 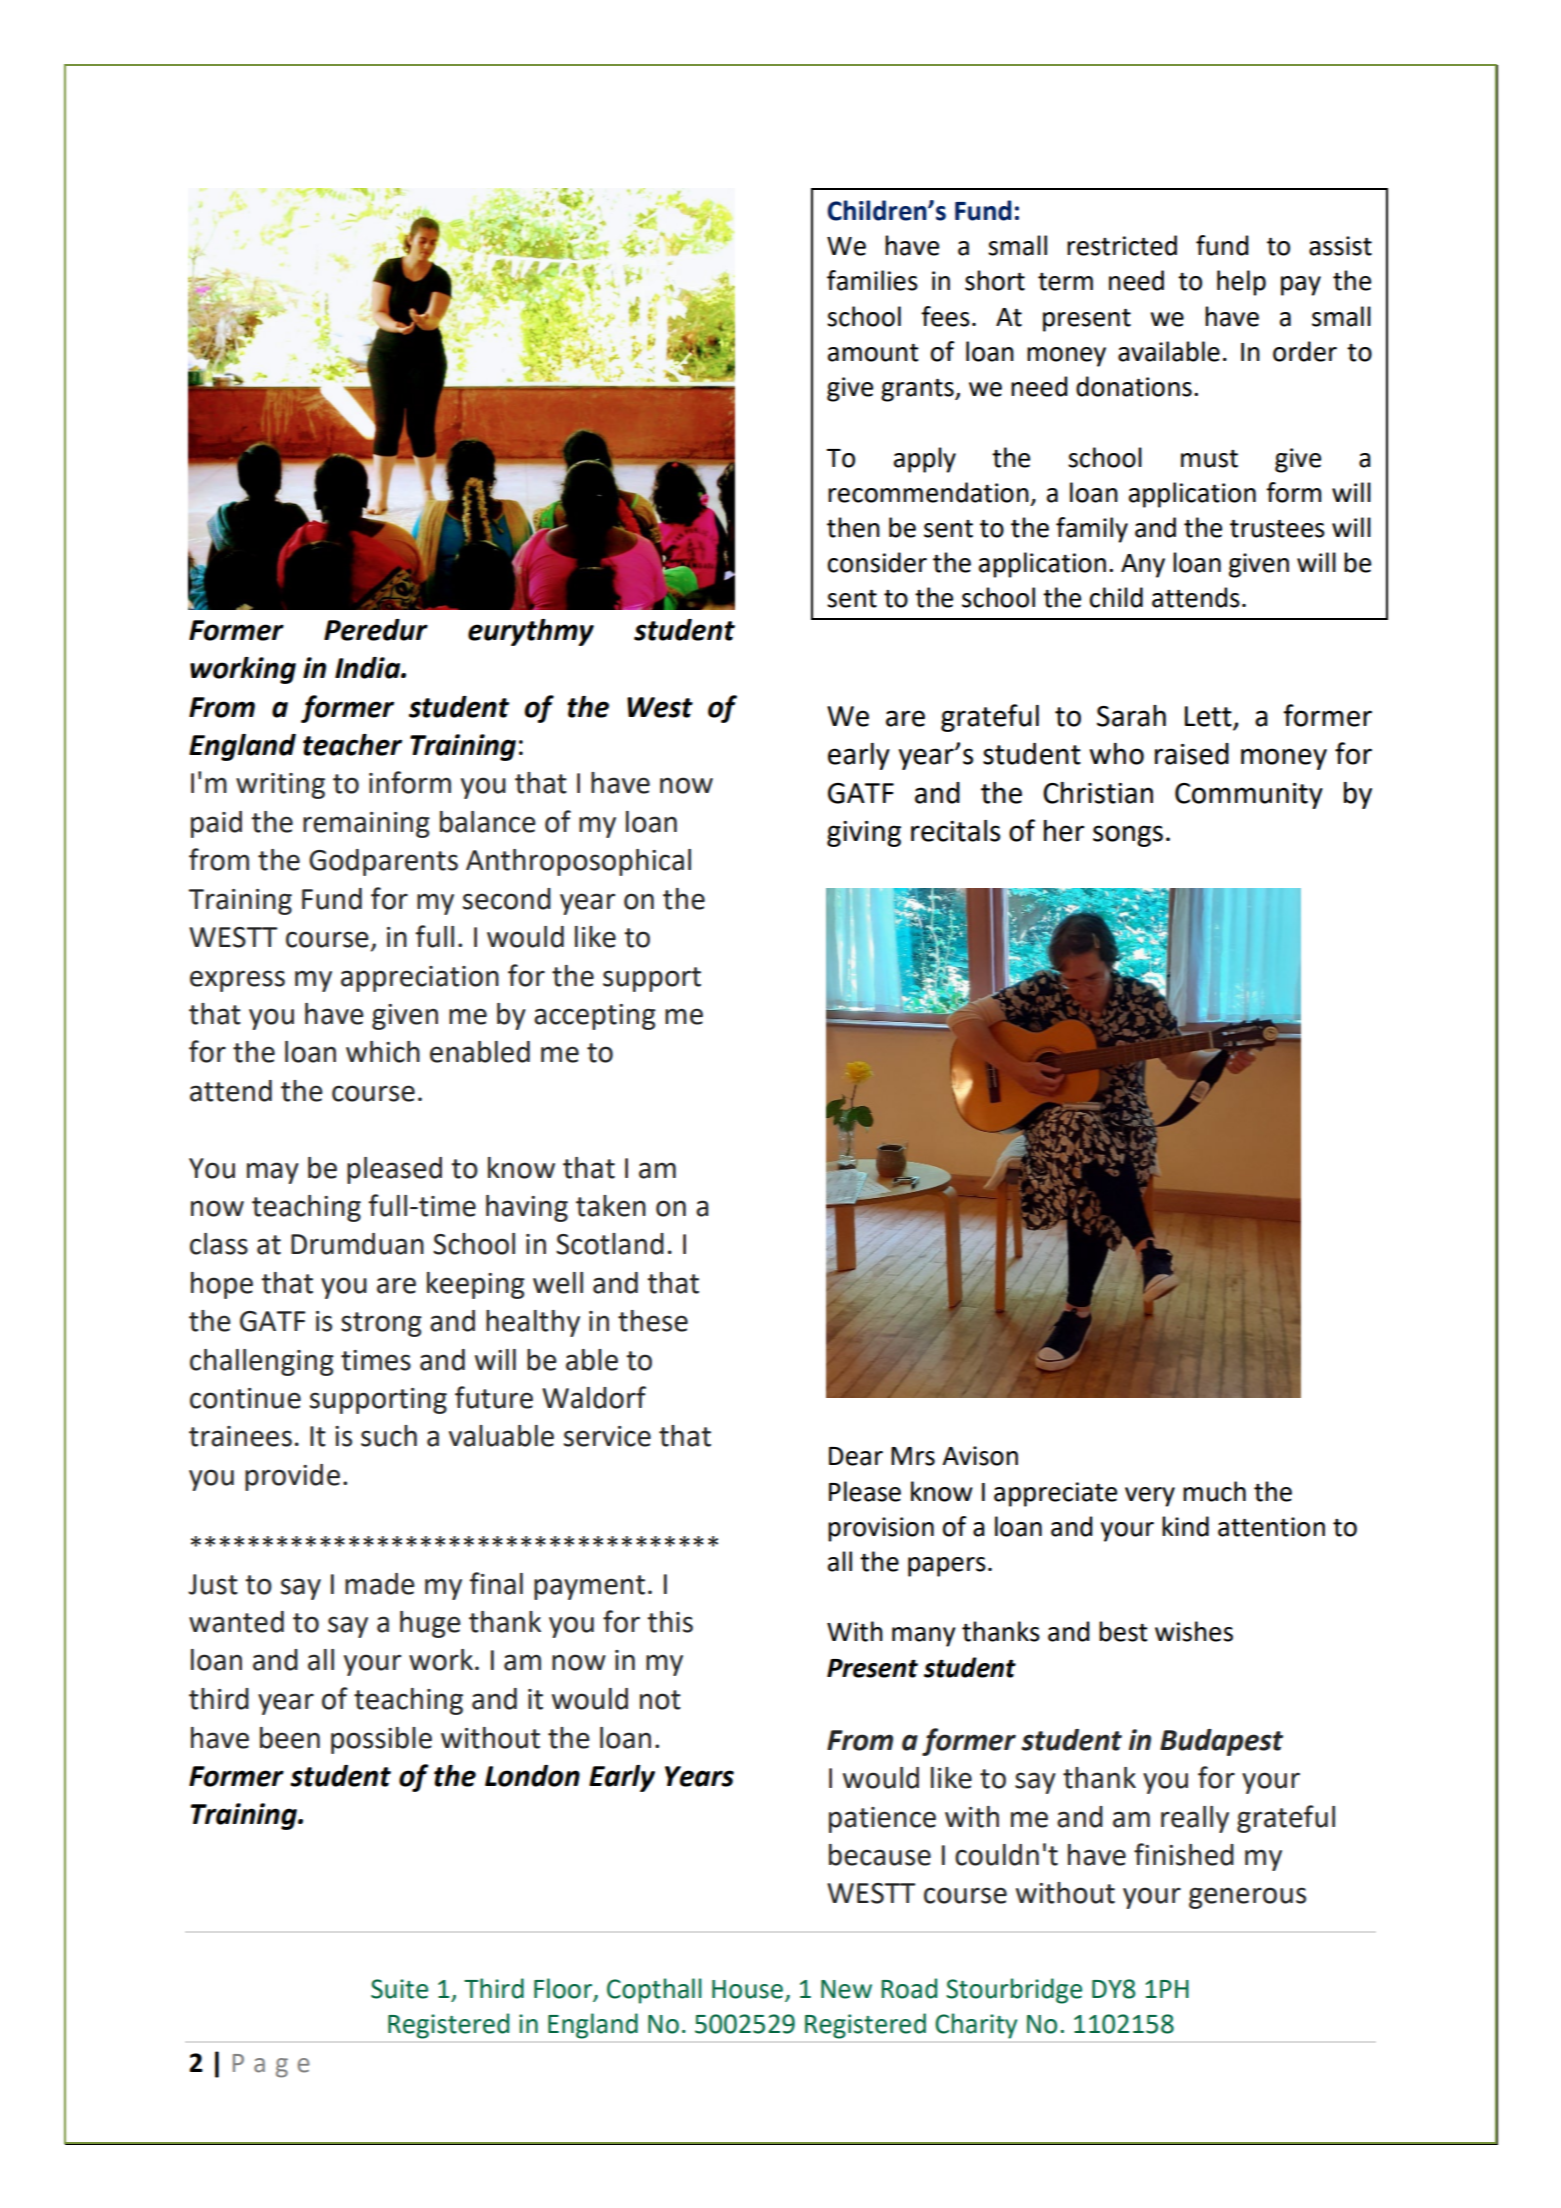 What do you see at coordinates (611, 1206) in the screenshot?
I see `taken` at bounding box center [611, 1206].
